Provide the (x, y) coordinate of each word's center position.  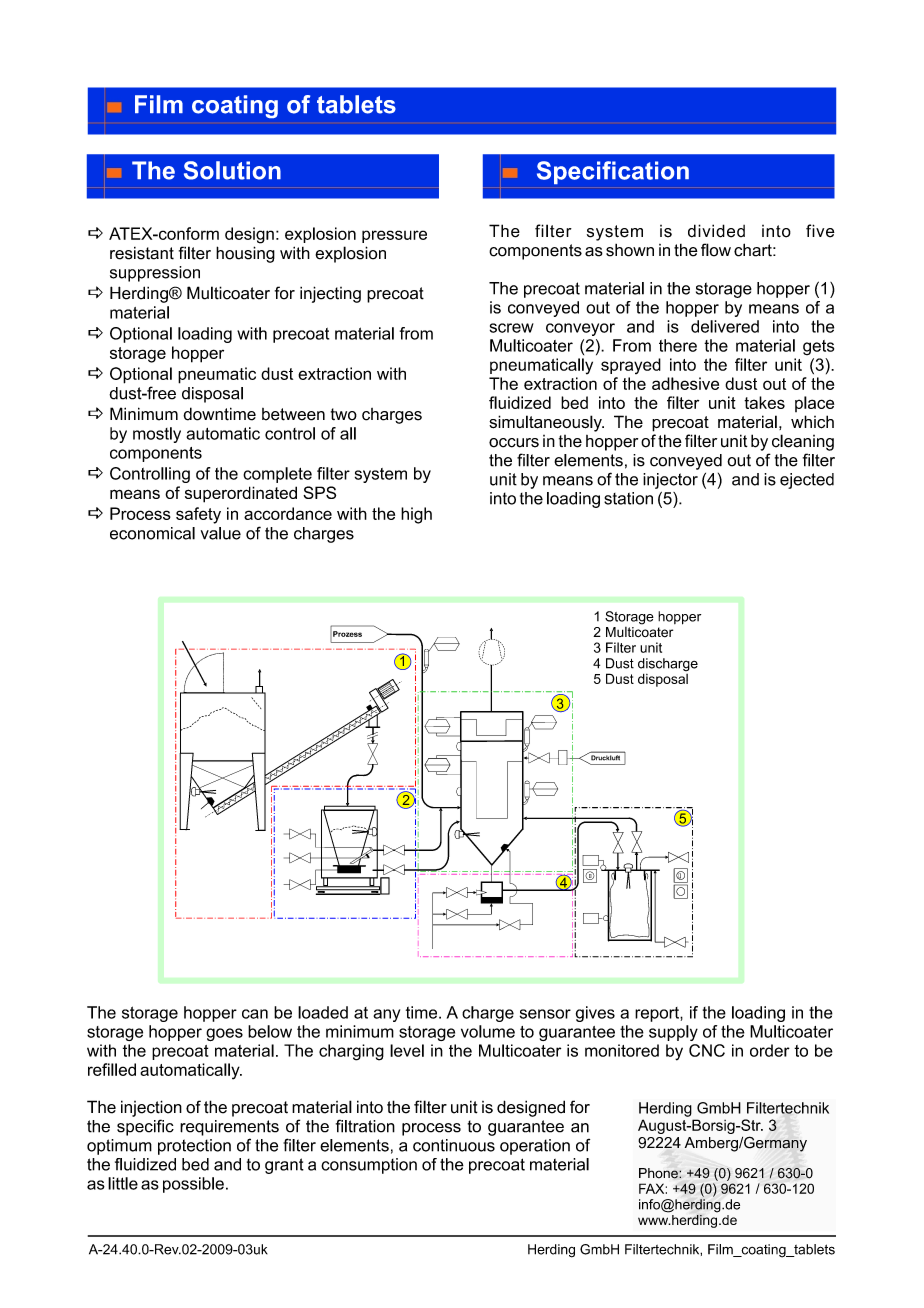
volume (488, 1031)
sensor (545, 1014)
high (416, 515)
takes (764, 402)
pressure (394, 236)
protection (194, 1147)
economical (152, 533)
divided (716, 231)
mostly (157, 435)
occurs (514, 443)
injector (670, 481)
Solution (232, 170)
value (221, 533)
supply (673, 1033)
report (658, 1014)
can (255, 1014)
